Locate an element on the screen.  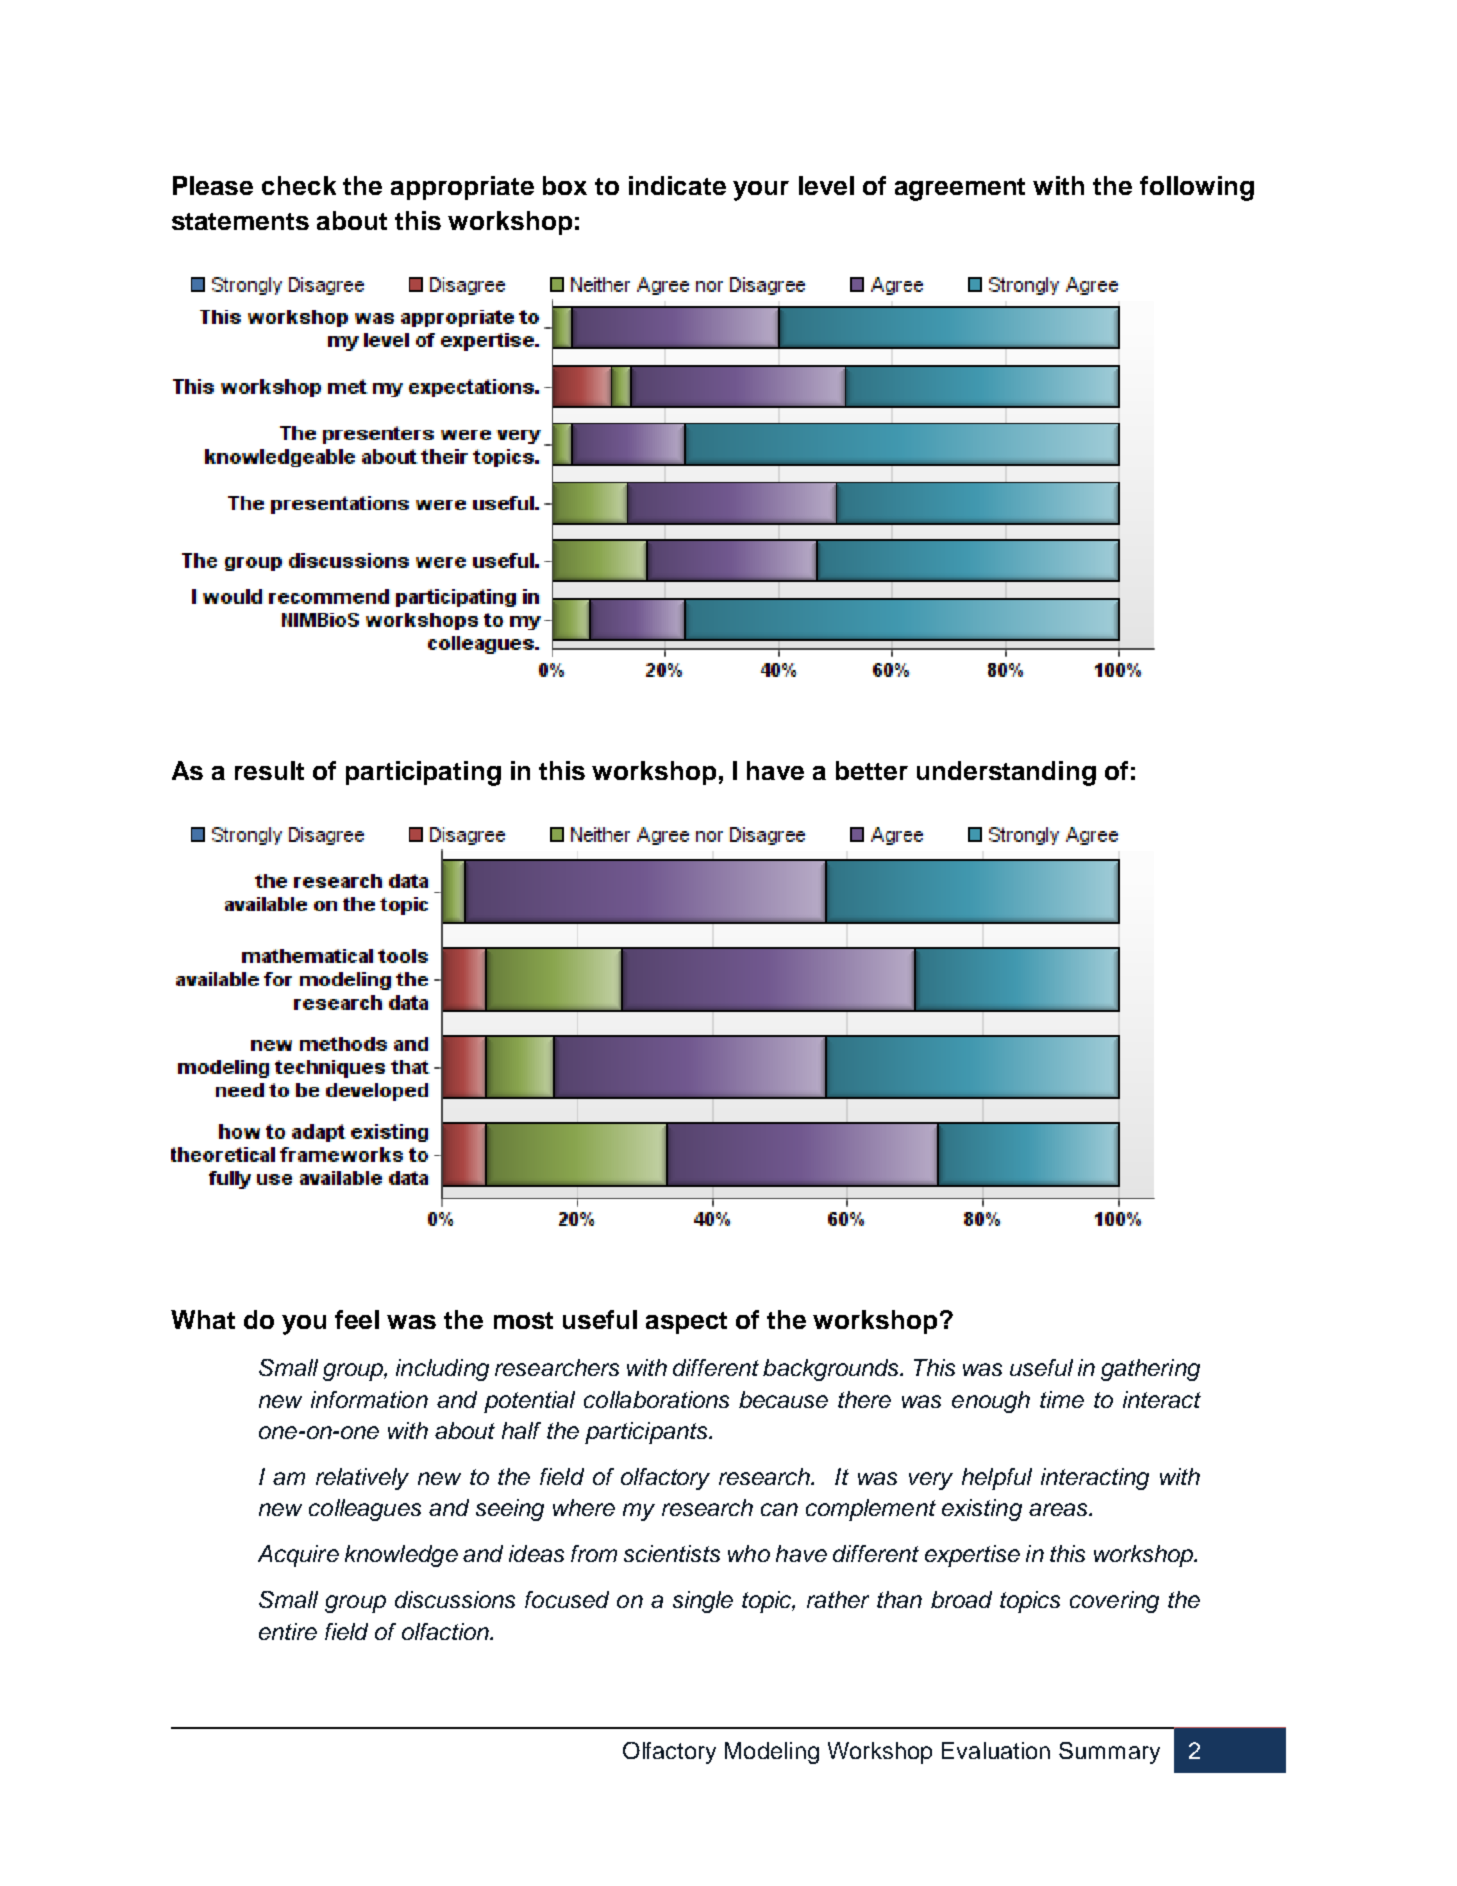
Modeling is located at coordinates (772, 1753).
